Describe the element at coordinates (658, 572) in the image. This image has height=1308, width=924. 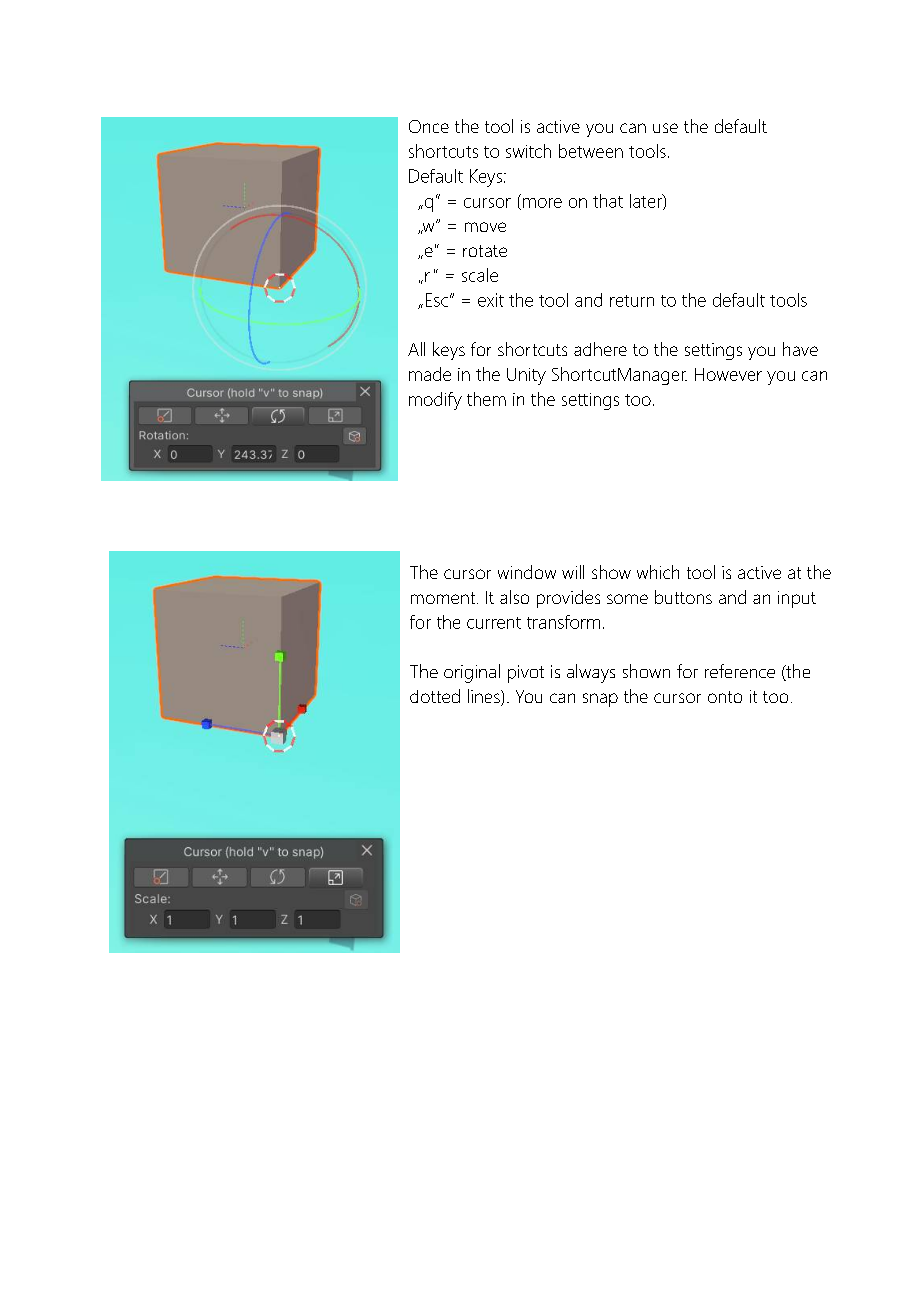
I see `which` at that location.
